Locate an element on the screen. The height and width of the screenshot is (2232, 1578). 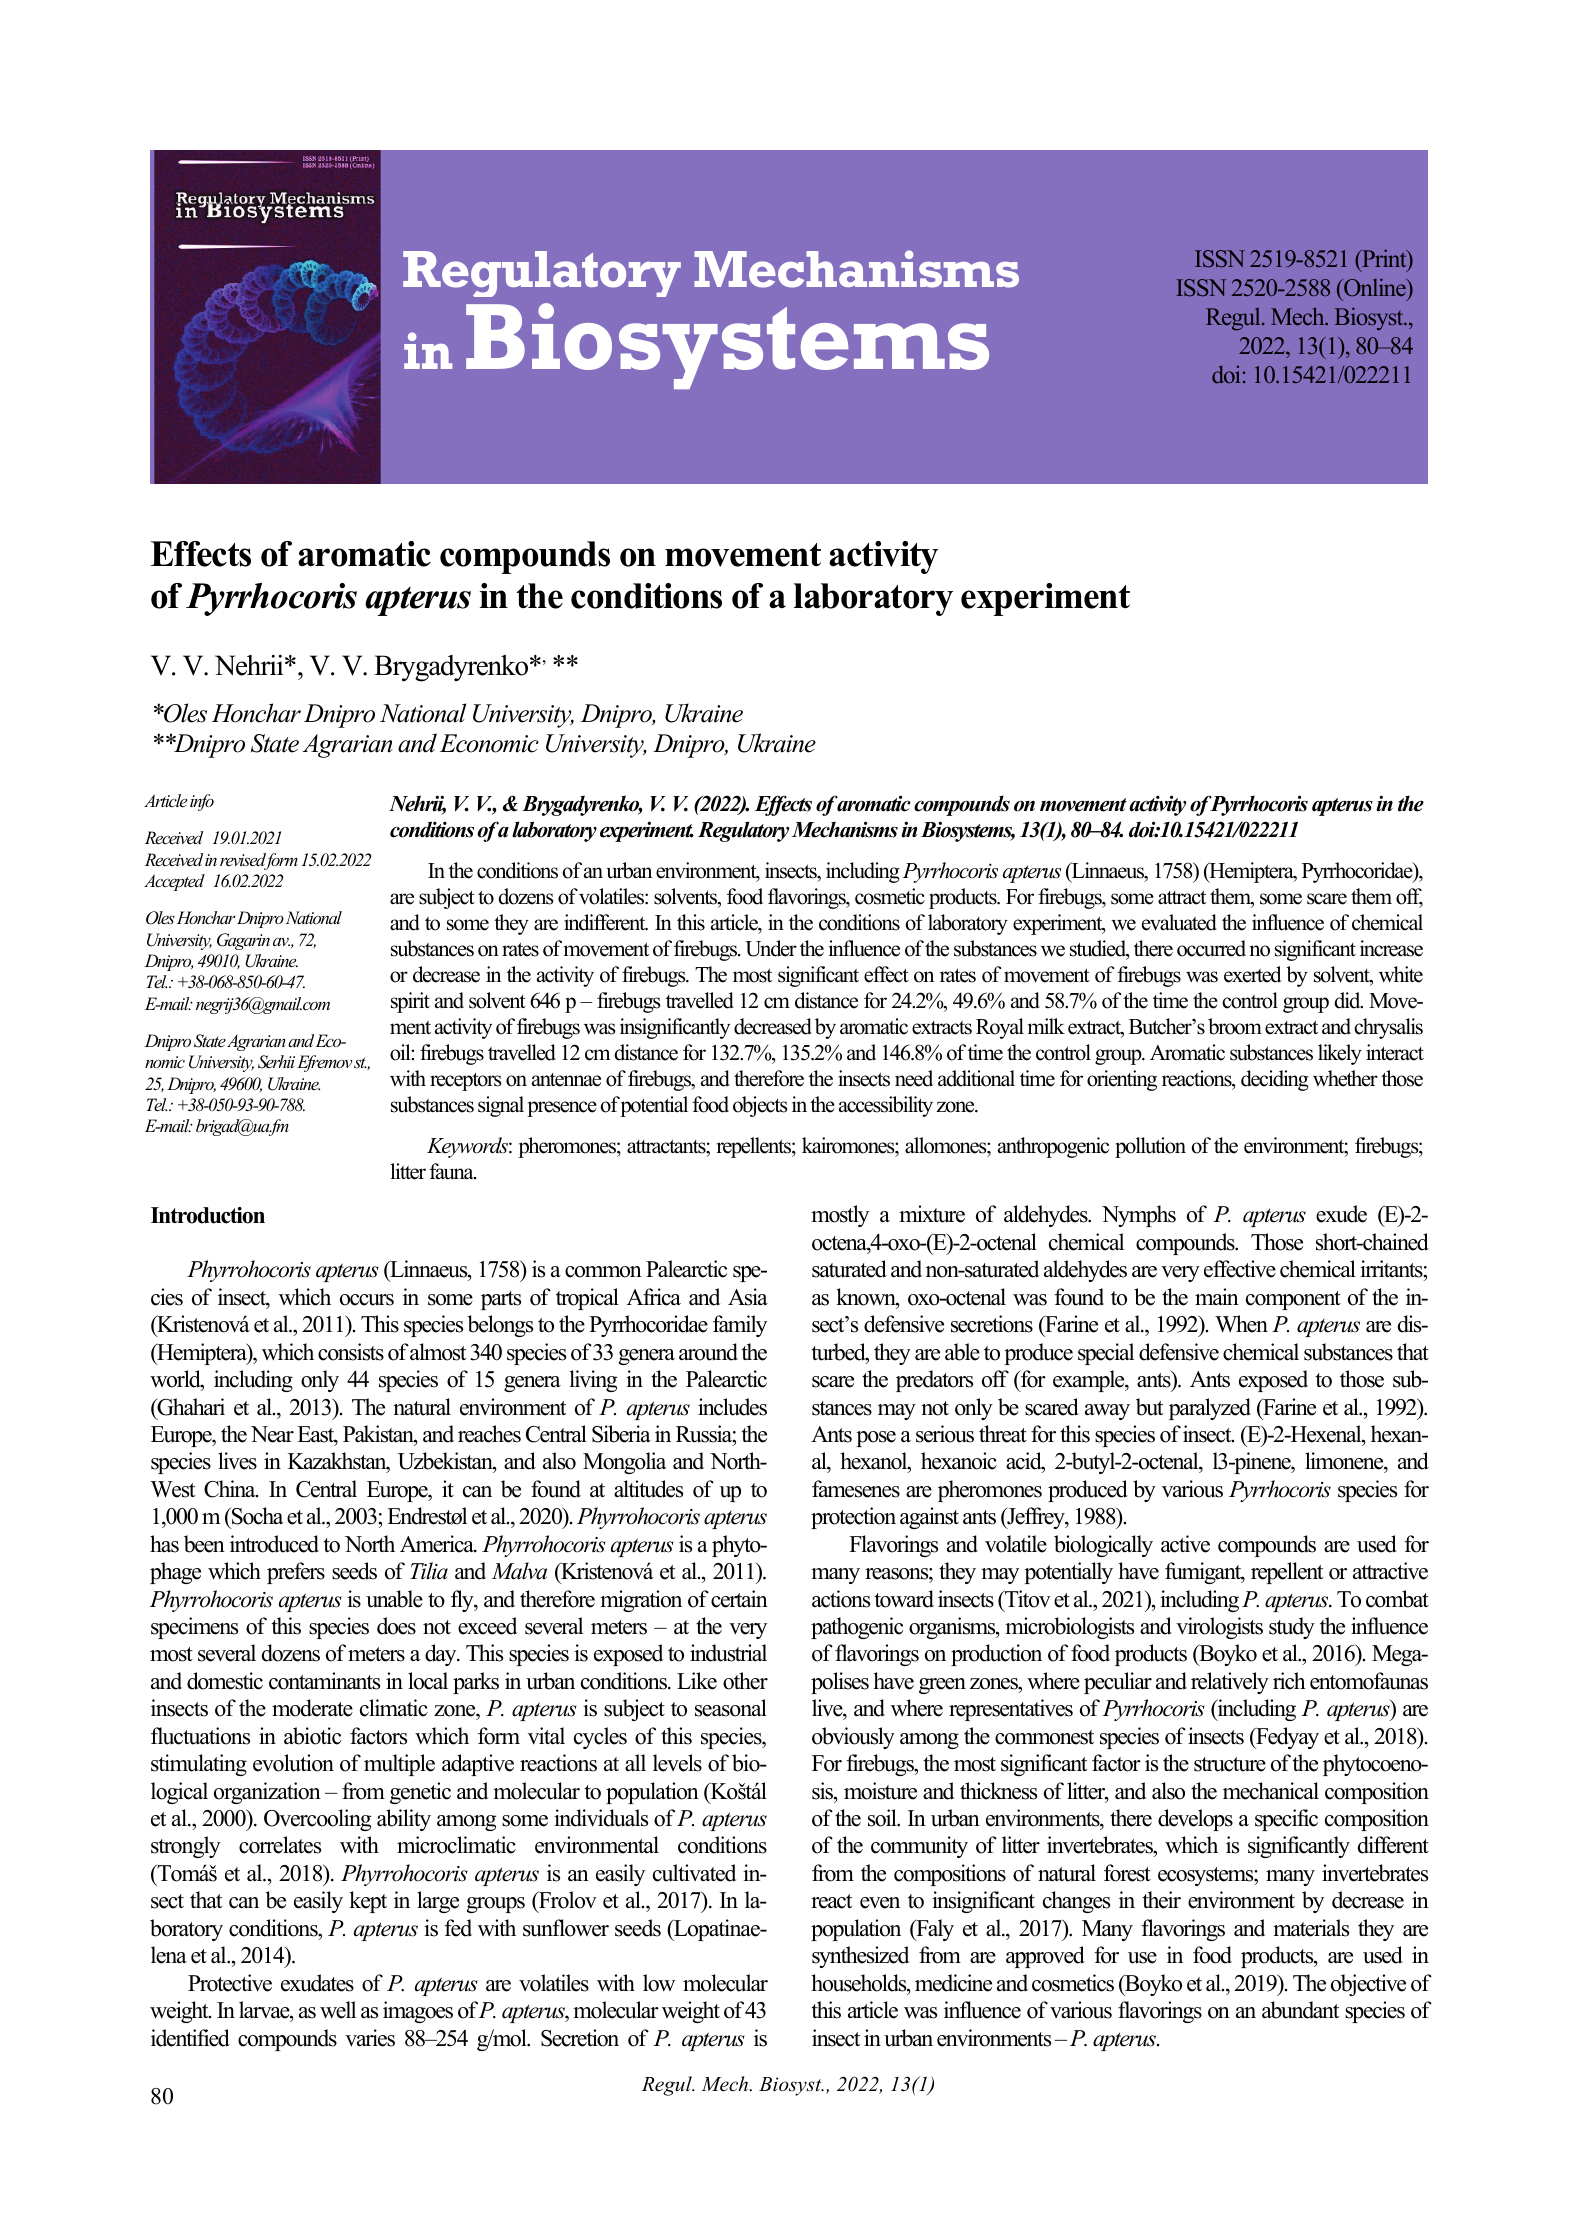
info is located at coordinates (202, 802).
